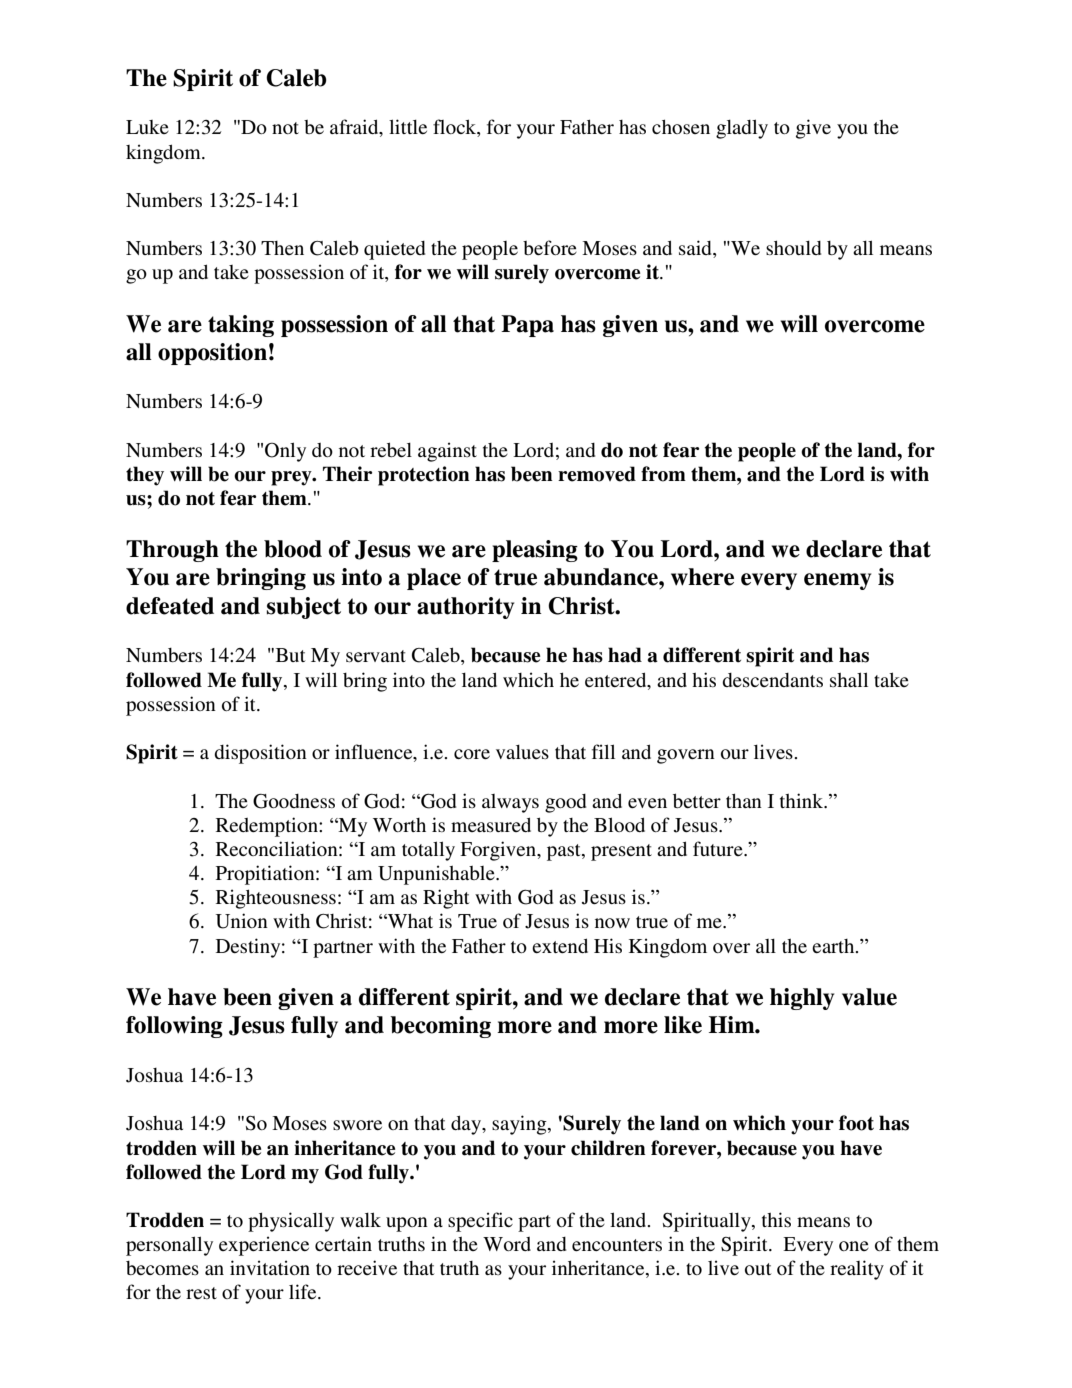  Describe the element at coordinates (147, 127) in the image. I see `Luke` at that location.
